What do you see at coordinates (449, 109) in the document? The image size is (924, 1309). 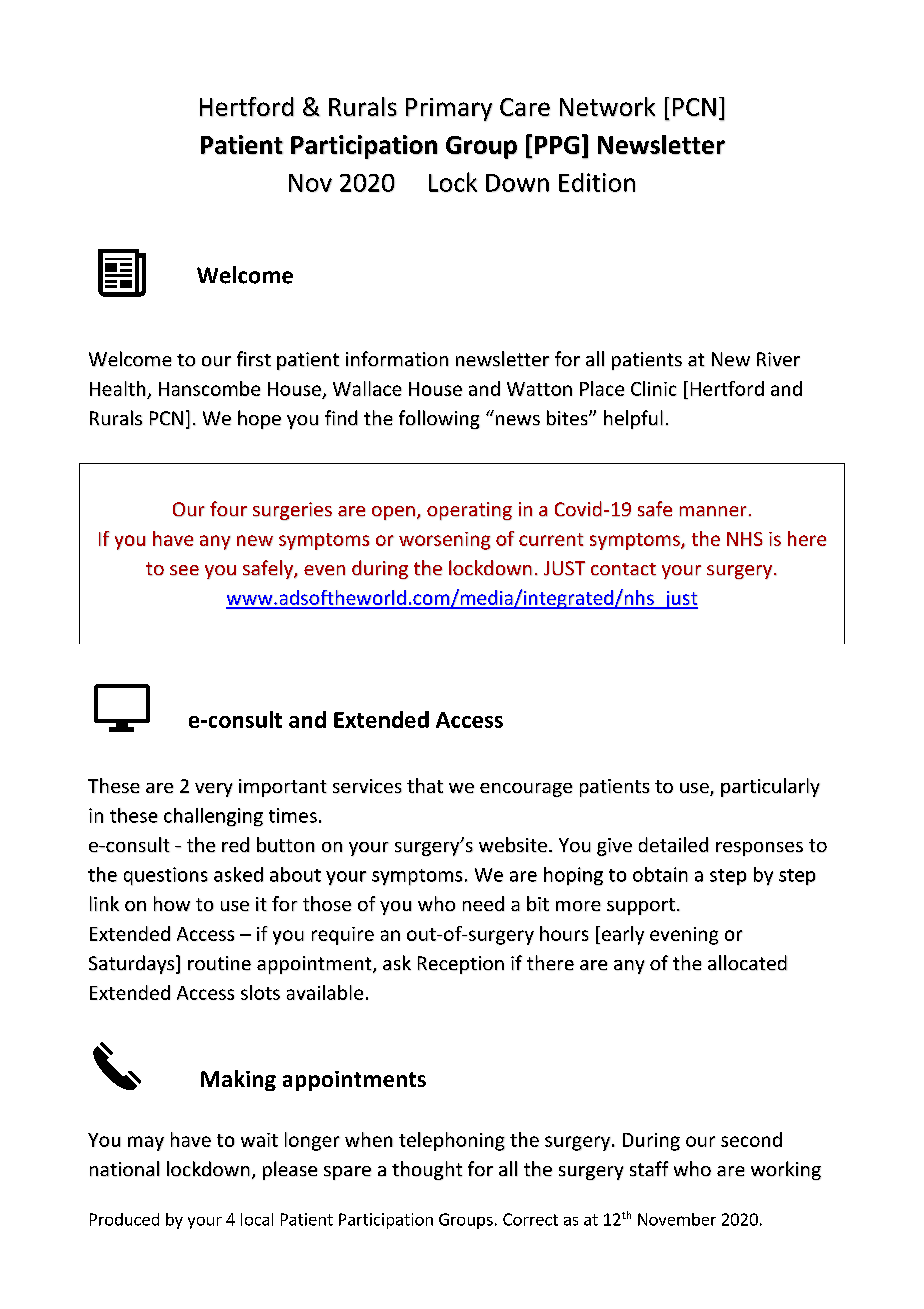 I see `Primary` at bounding box center [449, 109].
